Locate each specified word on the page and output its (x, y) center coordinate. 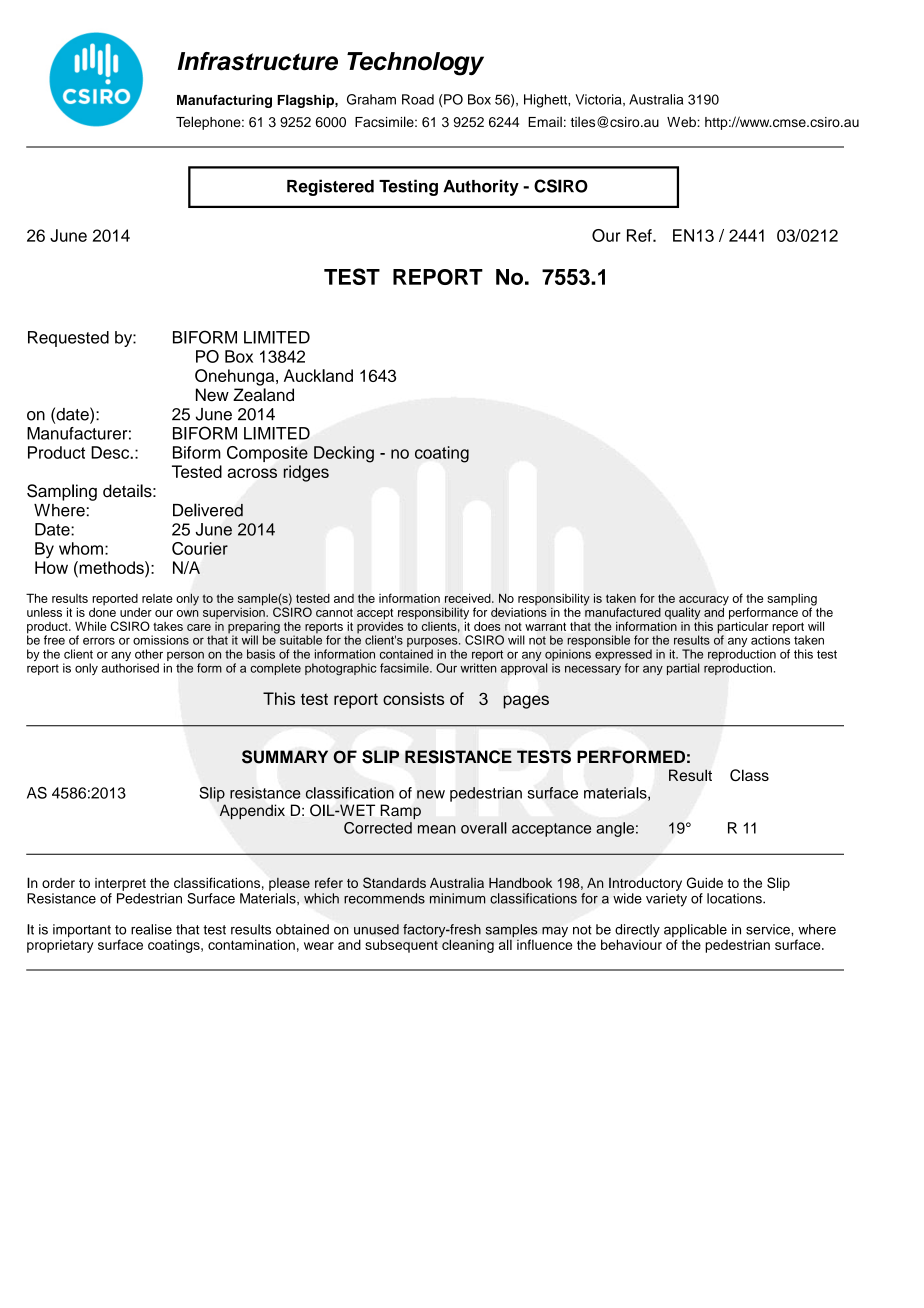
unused (376, 929)
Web (682, 122)
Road (418, 99)
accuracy (704, 602)
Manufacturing (224, 101)
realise (151, 929)
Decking (344, 454)
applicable (695, 932)
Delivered (208, 510)
